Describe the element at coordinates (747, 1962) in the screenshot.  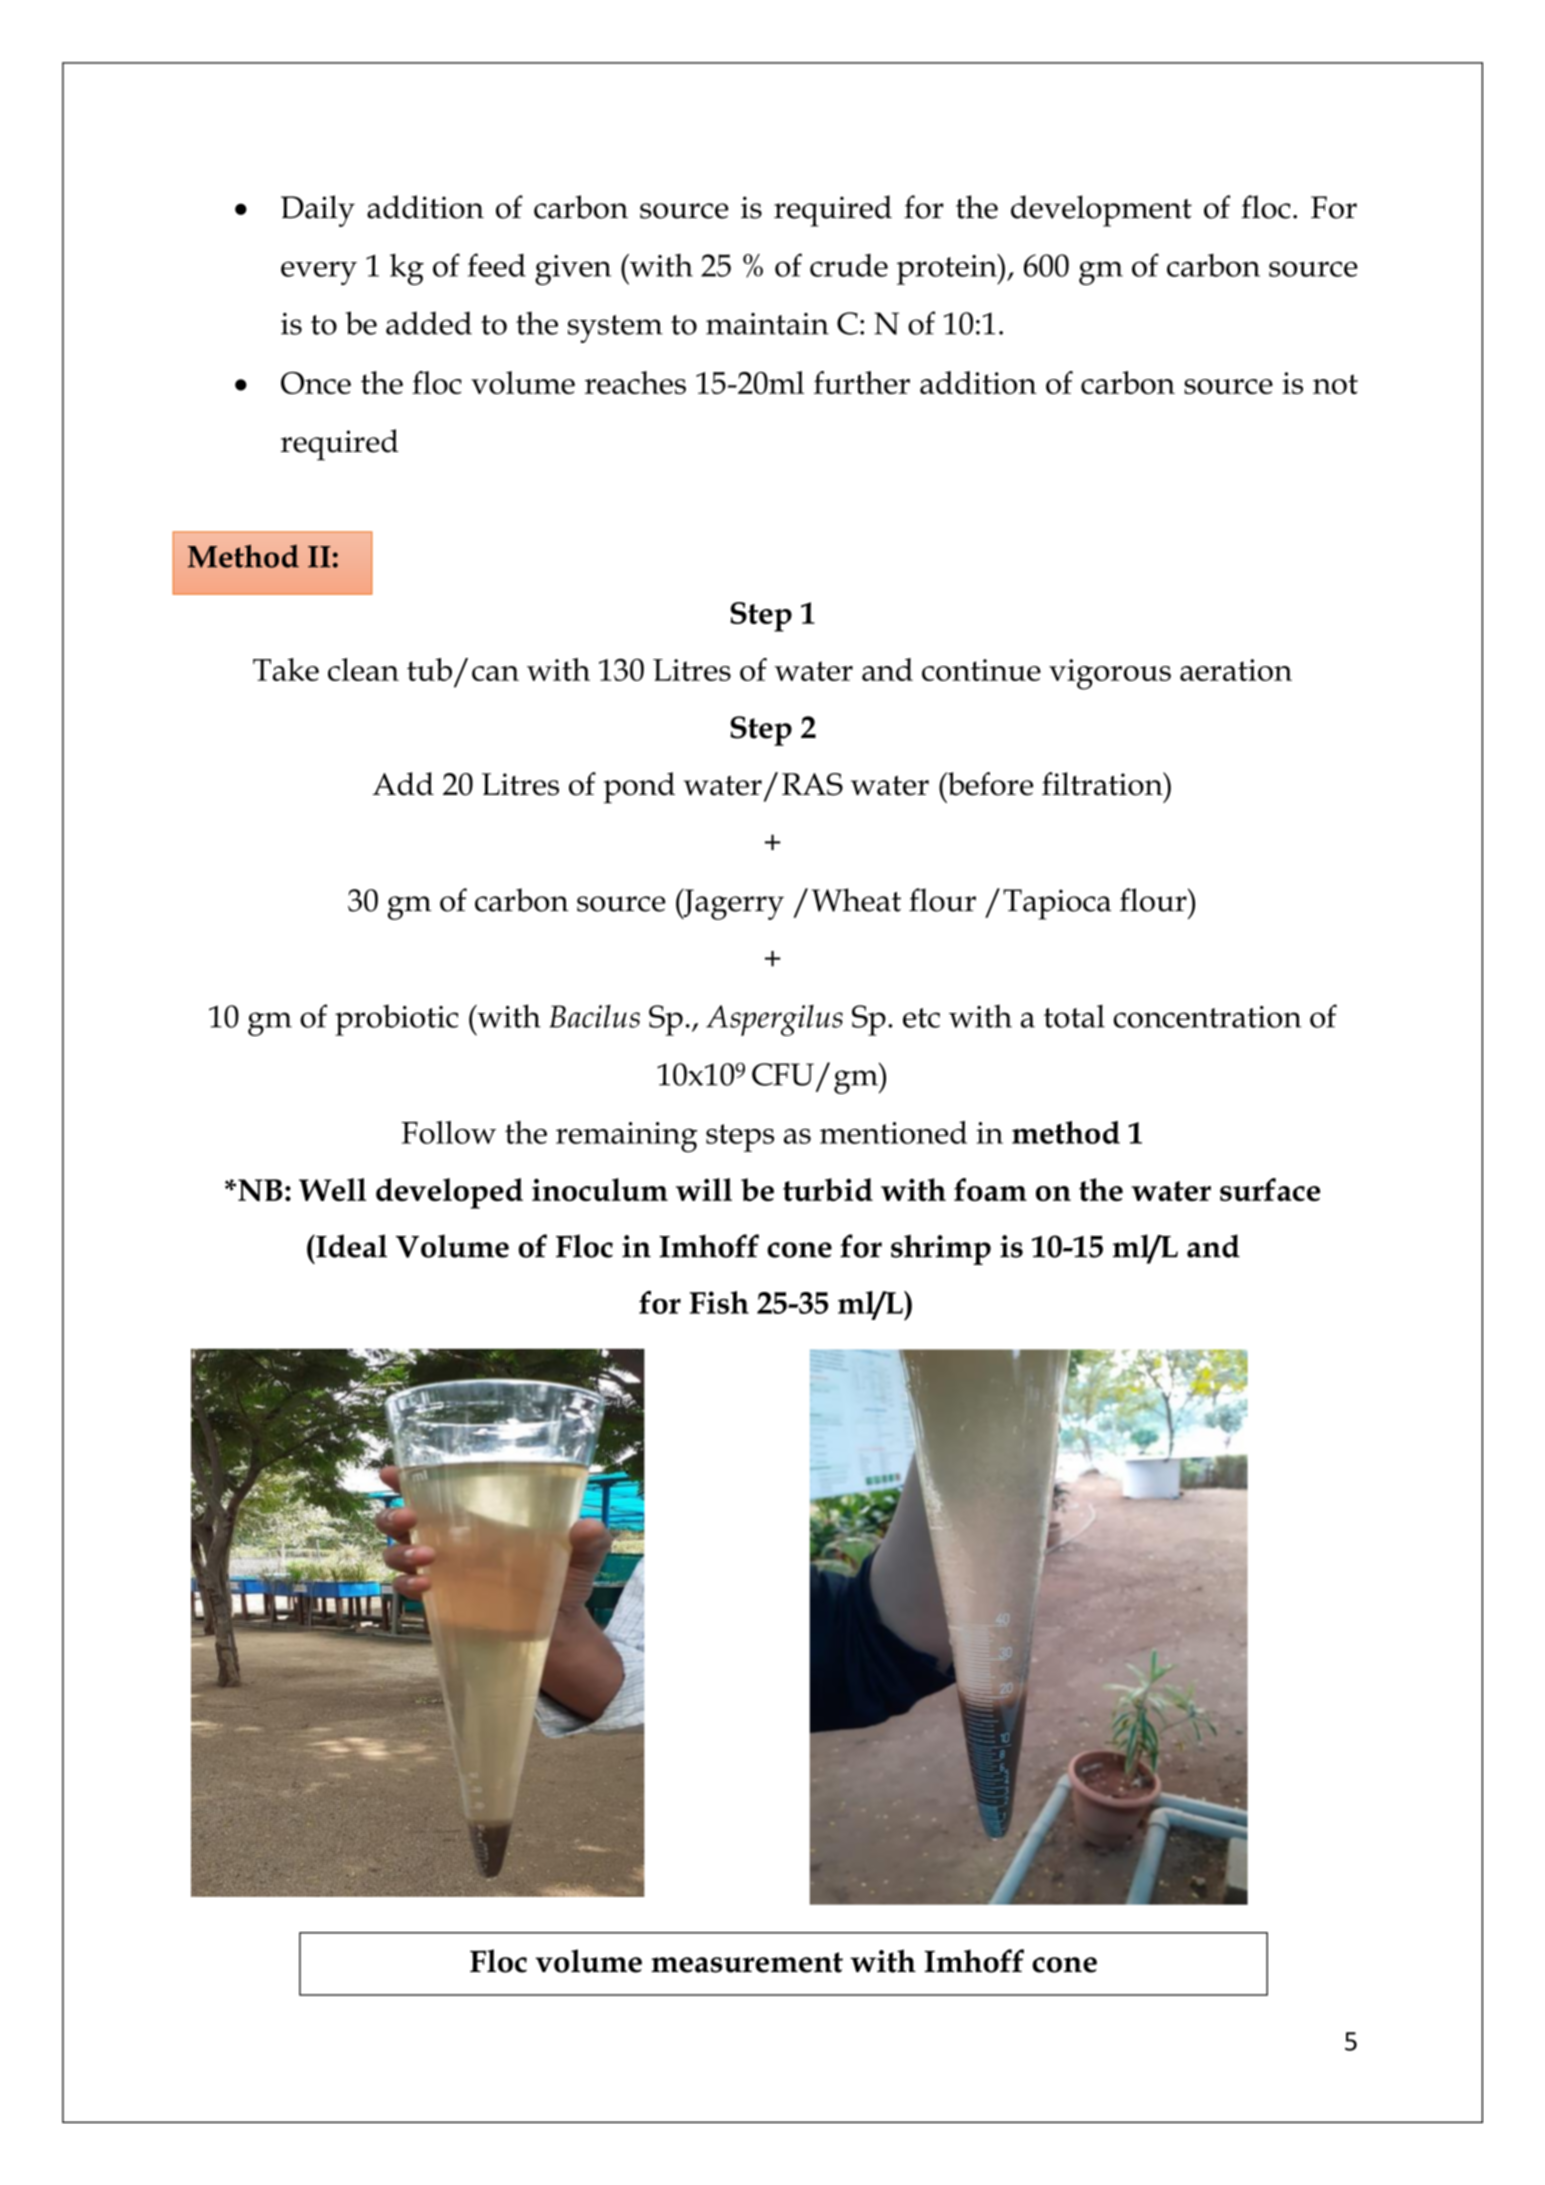
I see `measurement` at that location.
